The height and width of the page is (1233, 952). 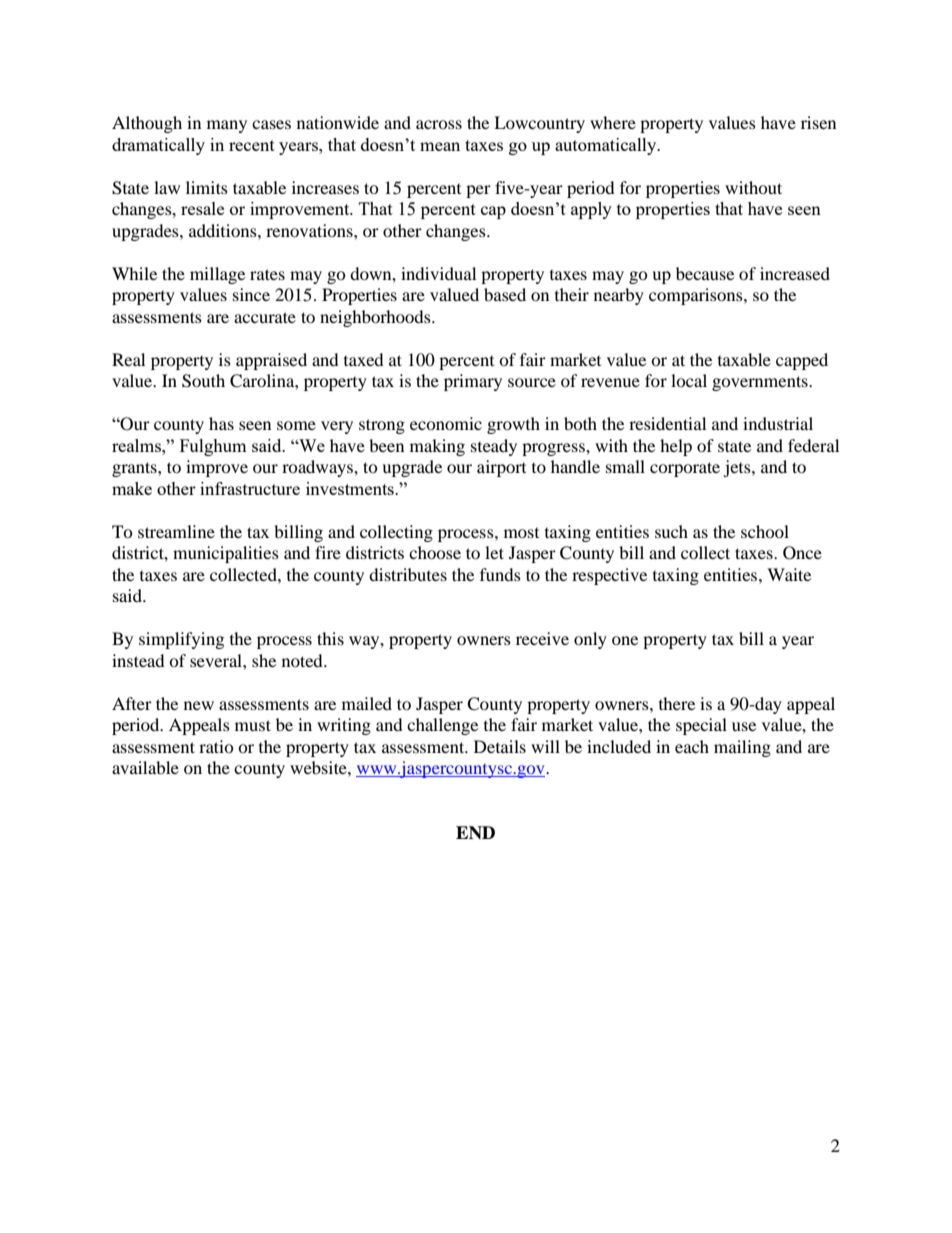 What do you see at coordinates (442, 726) in the page?
I see `challenge` at bounding box center [442, 726].
